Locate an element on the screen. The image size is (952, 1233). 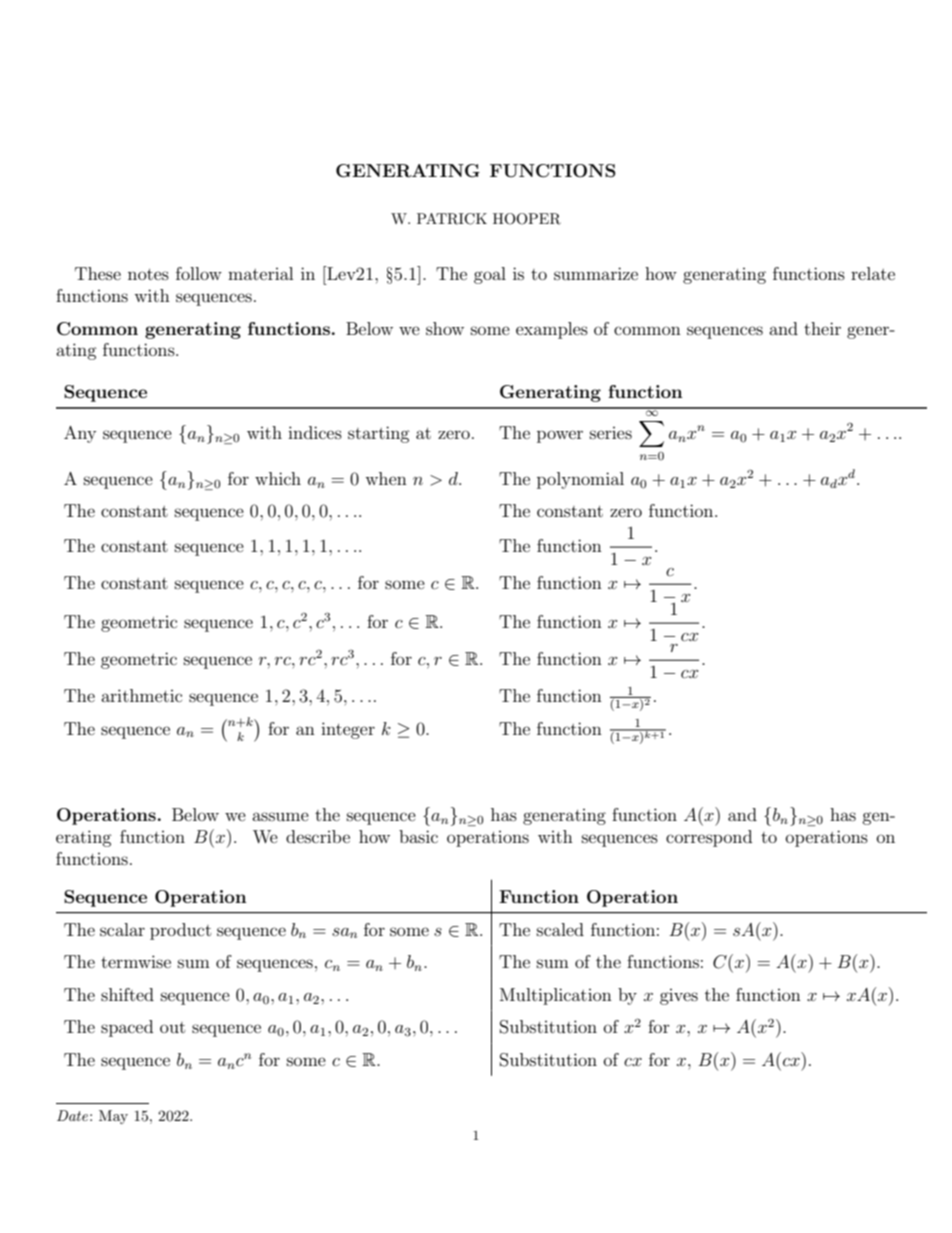
relate is located at coordinates (873, 273).
